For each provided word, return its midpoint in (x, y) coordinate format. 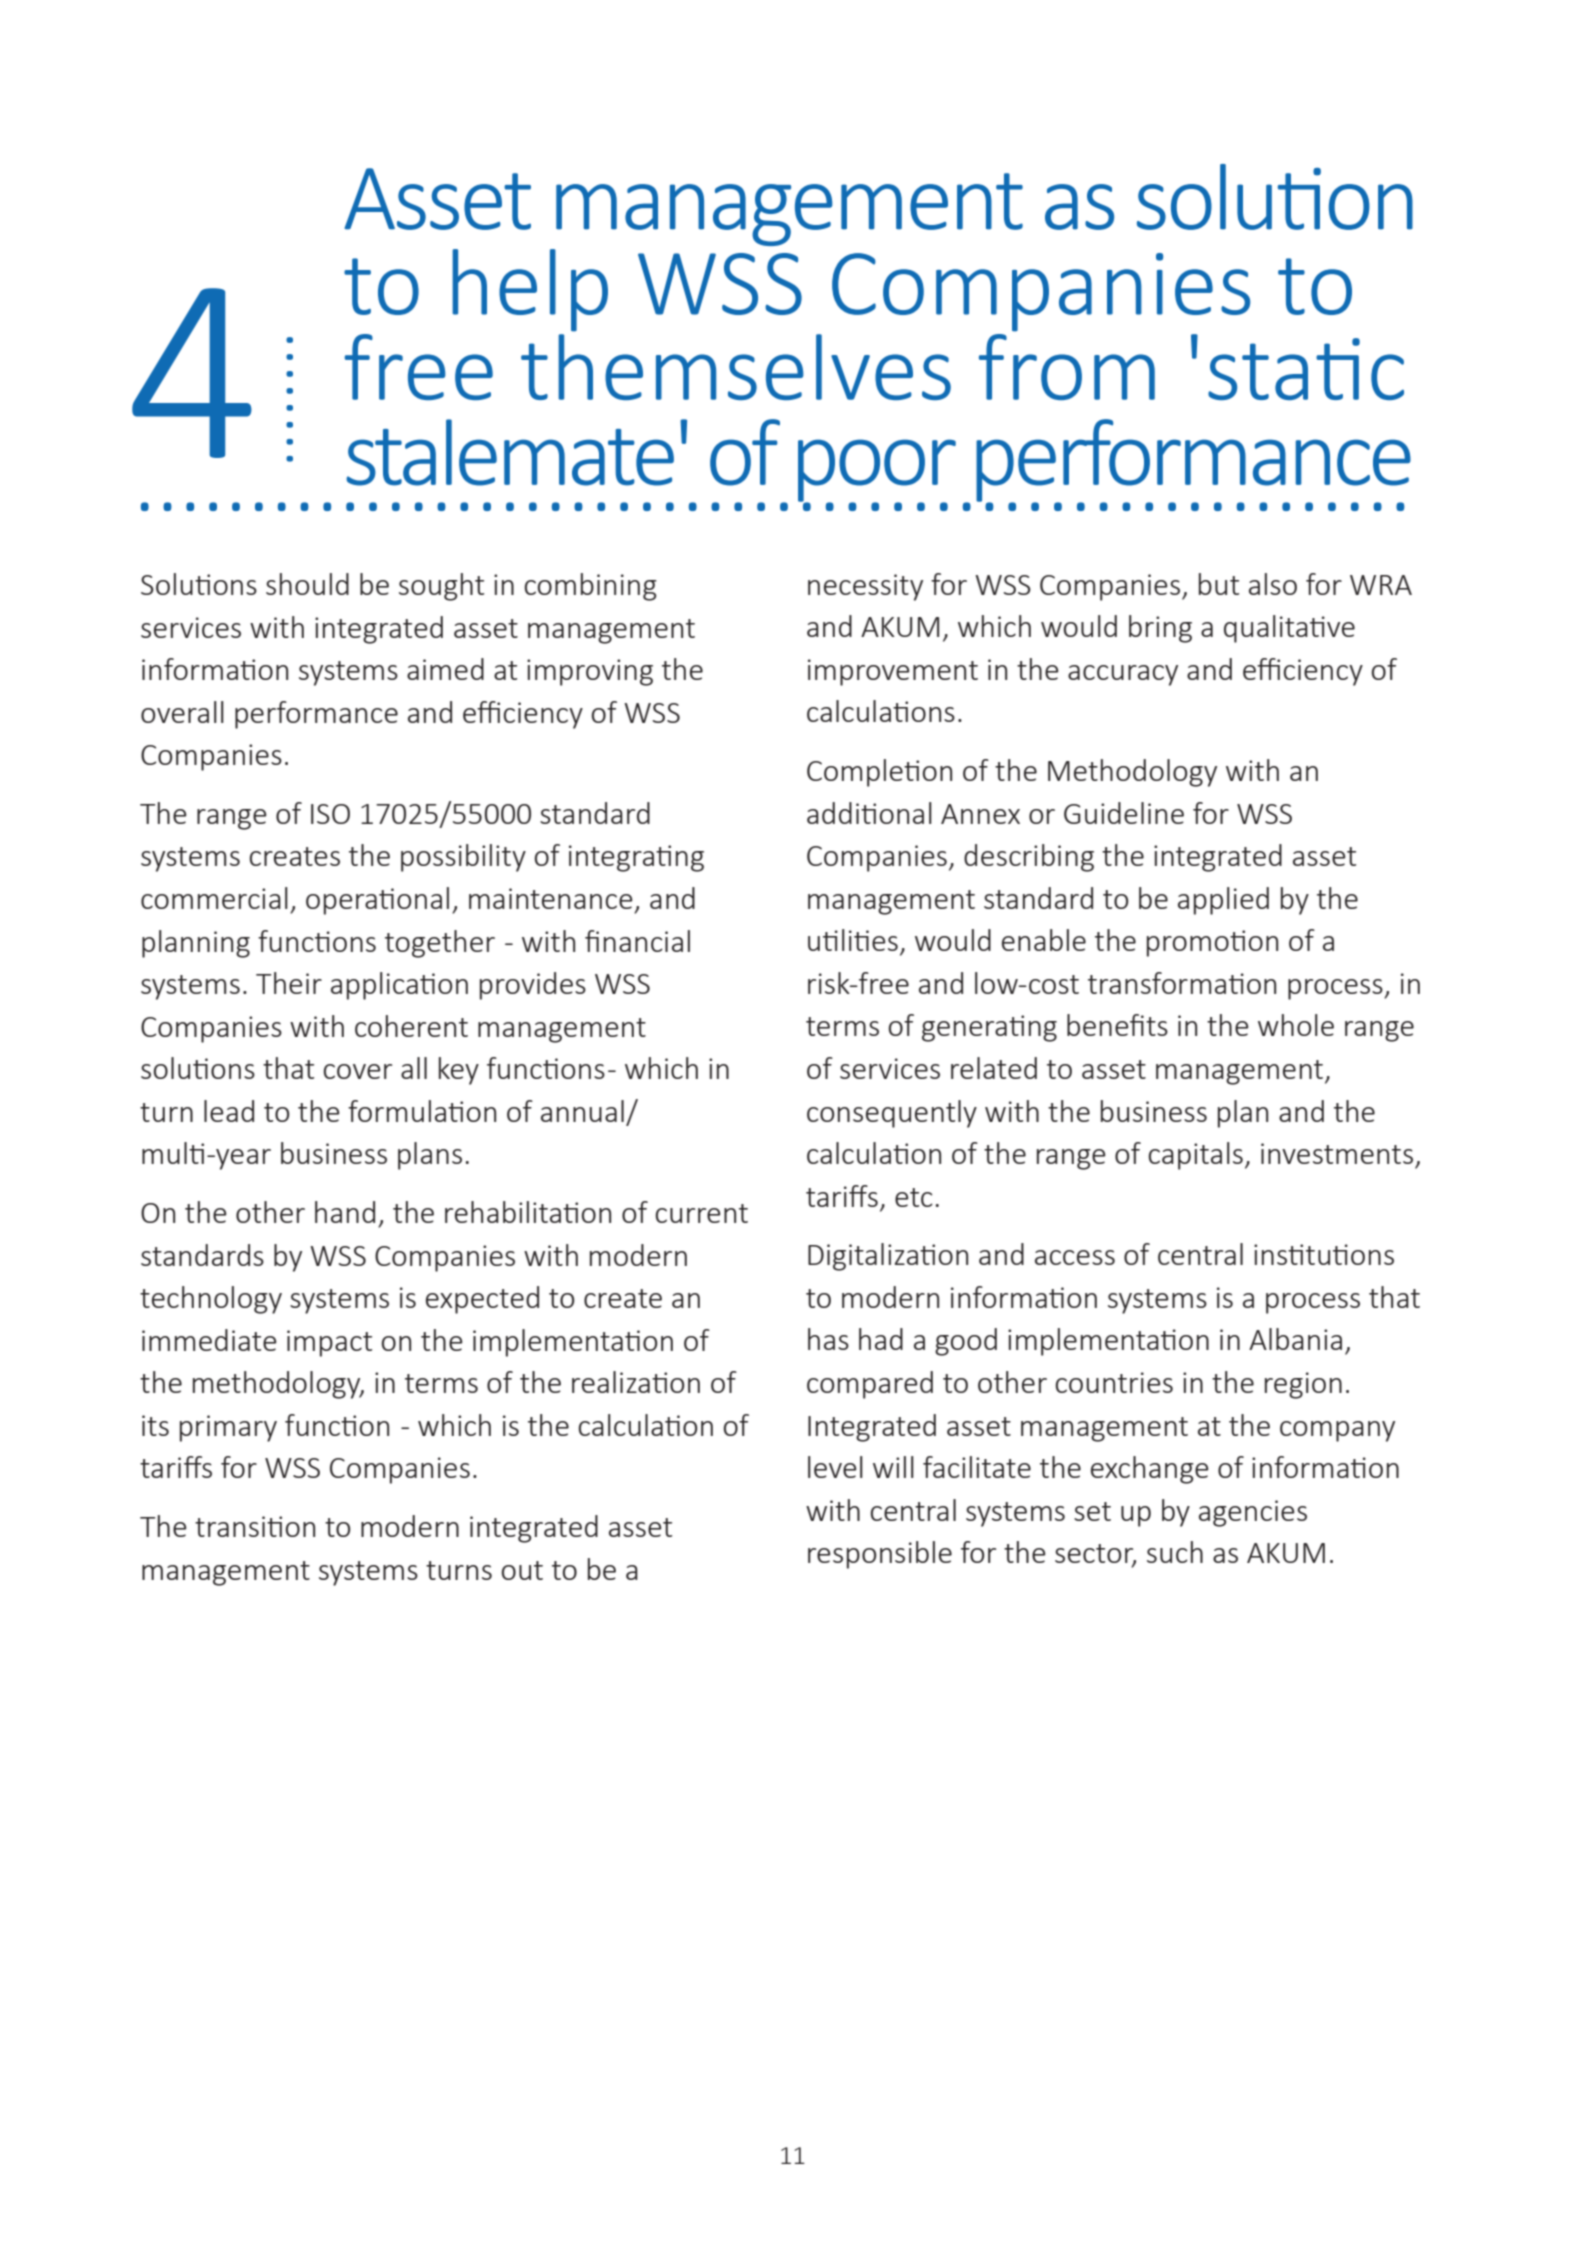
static (1306, 369)
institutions (1324, 1254)
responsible (880, 1555)
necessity (865, 587)
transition (255, 1526)
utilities (853, 940)
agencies (1253, 1513)
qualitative (1289, 629)
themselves (736, 365)
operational (377, 901)
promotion (1212, 943)
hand (345, 1212)
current (701, 1213)
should (307, 584)
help (530, 290)
